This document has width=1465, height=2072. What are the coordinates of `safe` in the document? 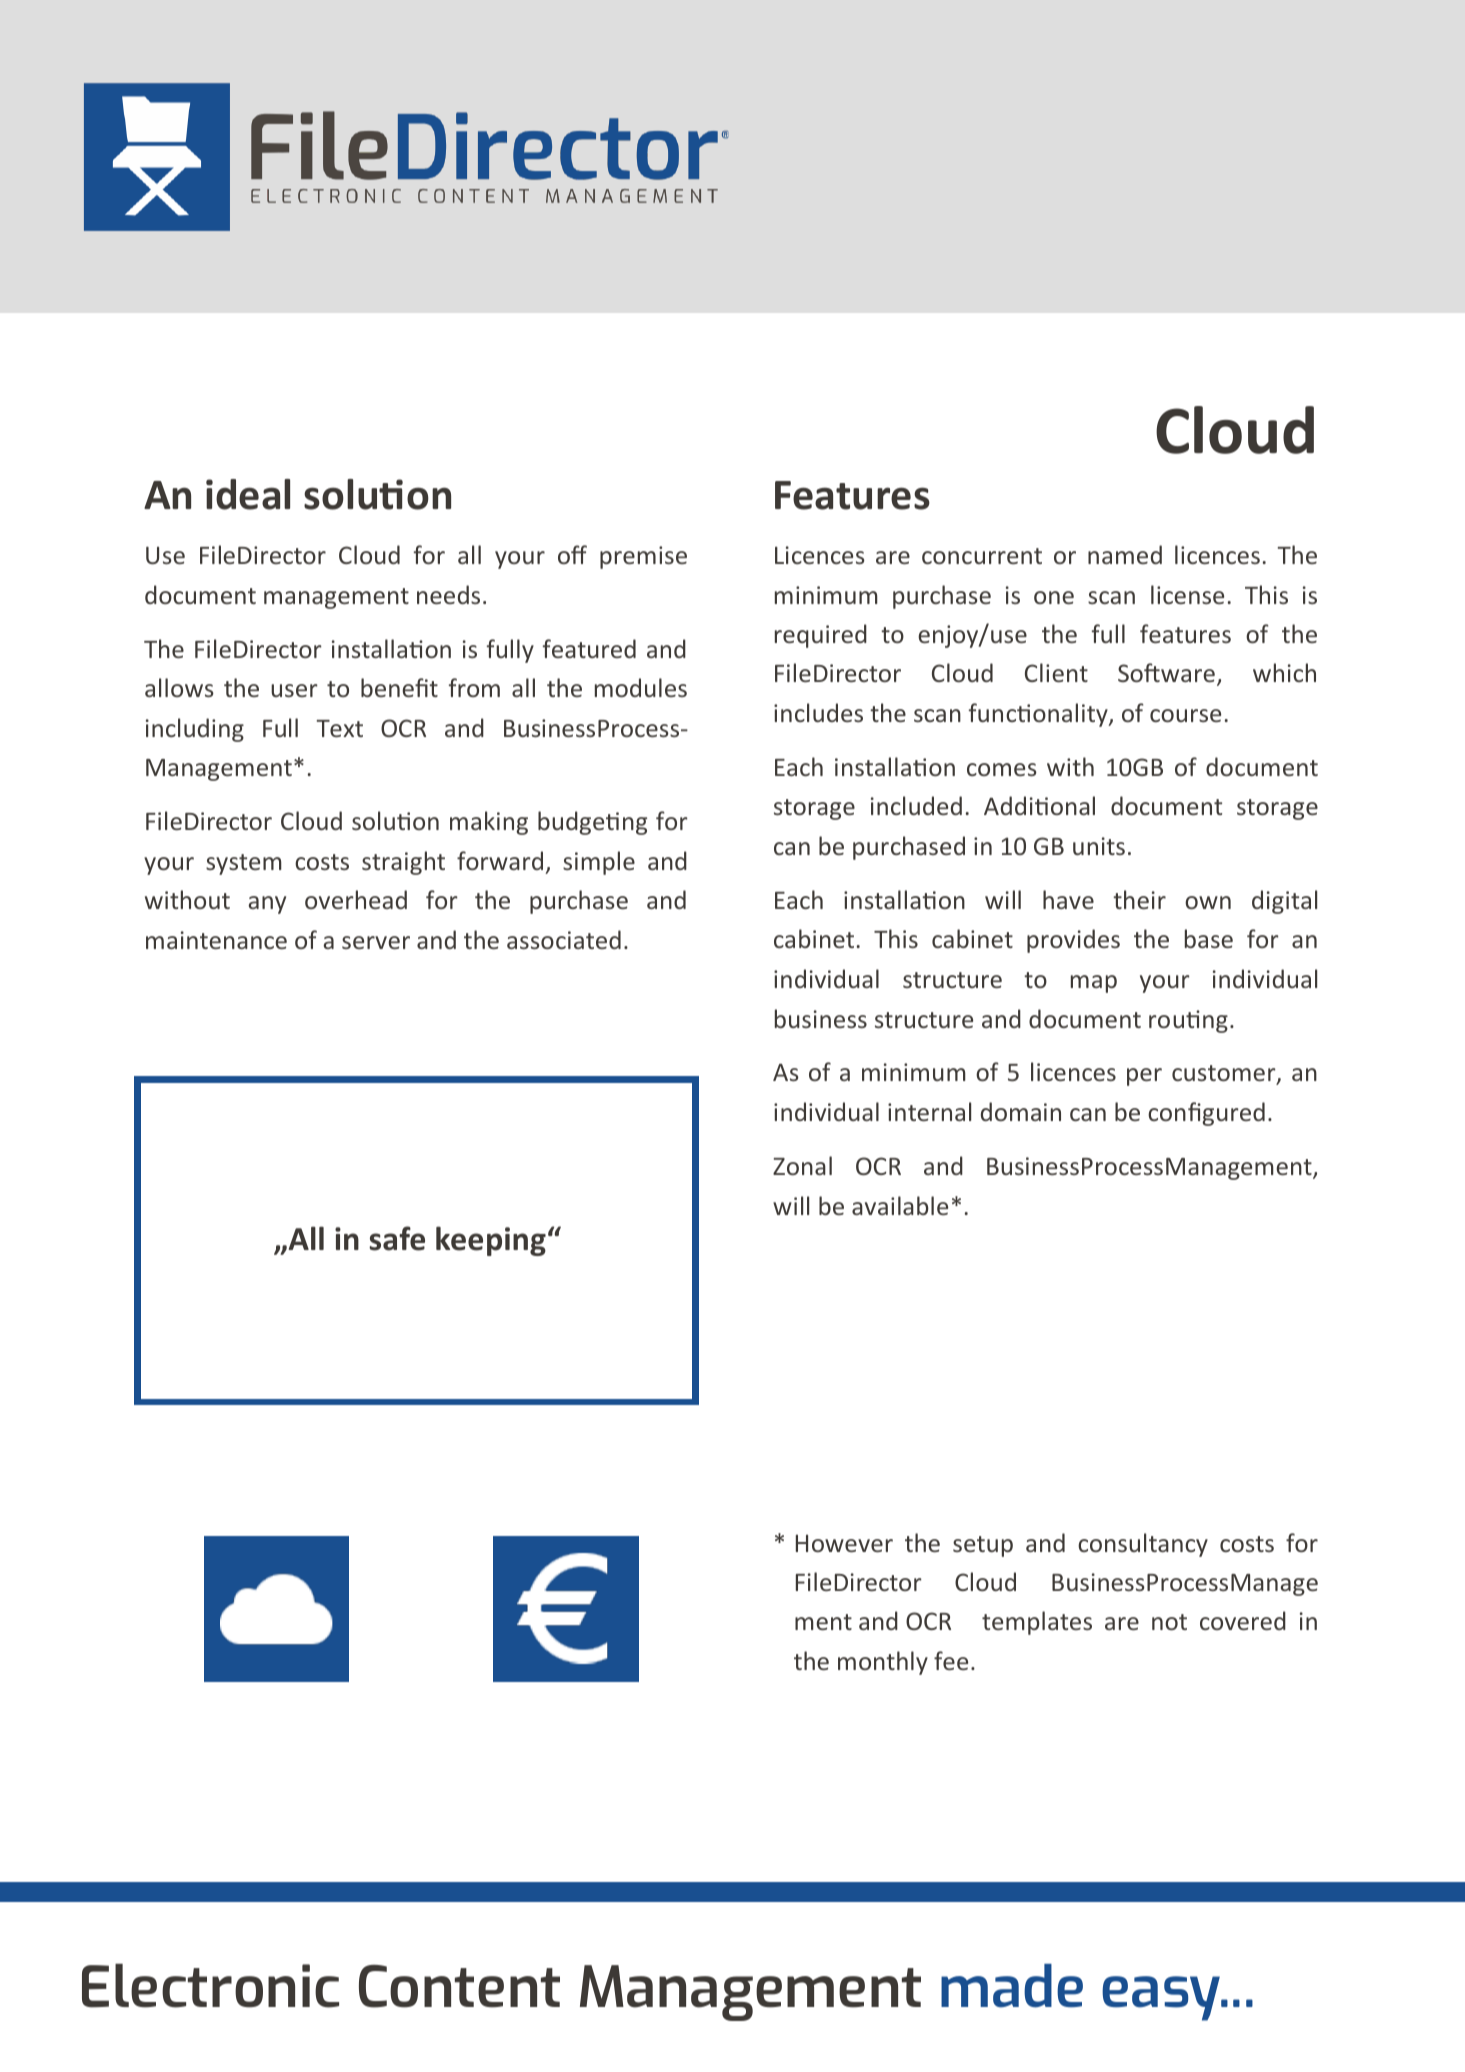 It's located at (397, 1238).
